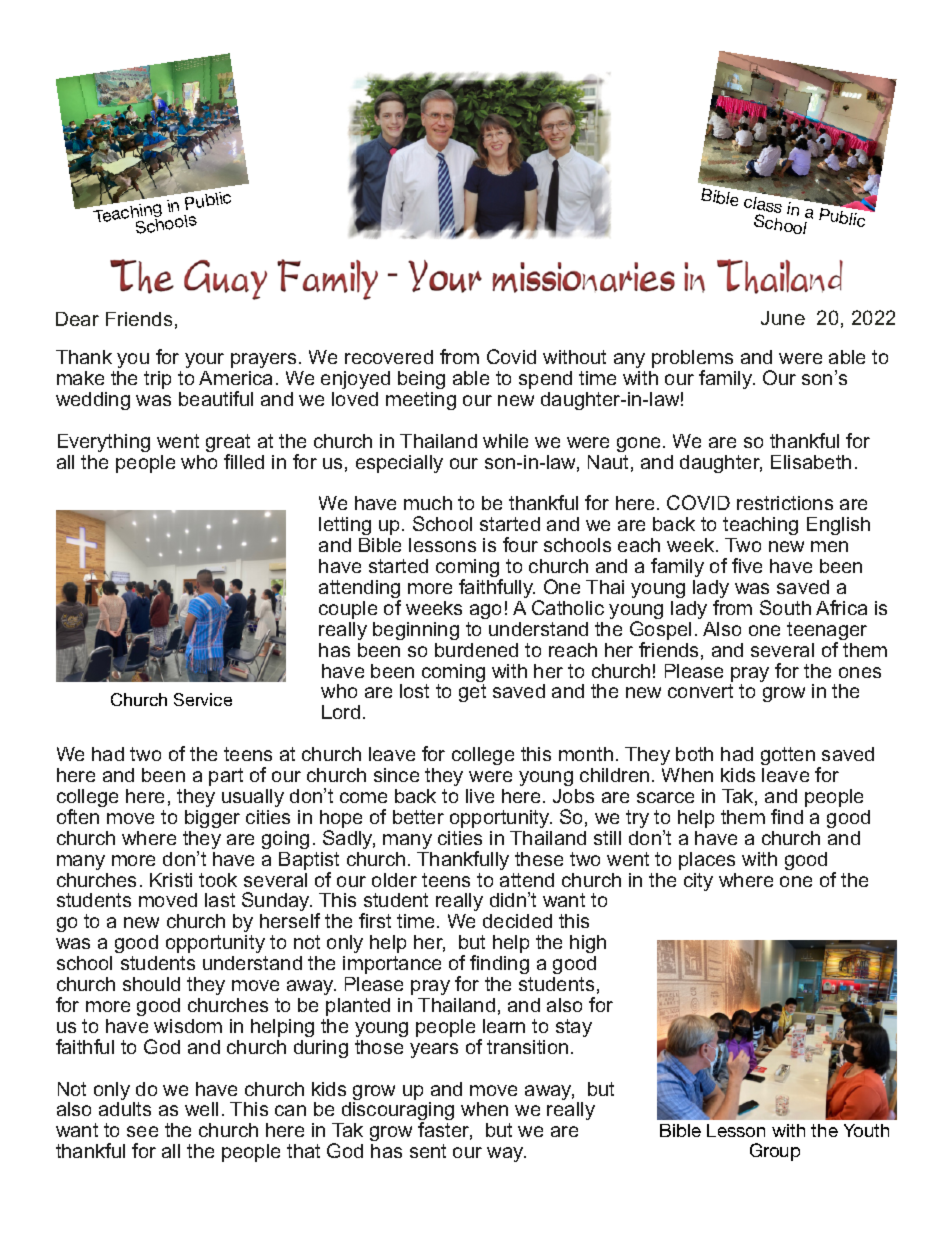  Describe the element at coordinates (142, 1131) in the screenshot. I see `see` at that location.
